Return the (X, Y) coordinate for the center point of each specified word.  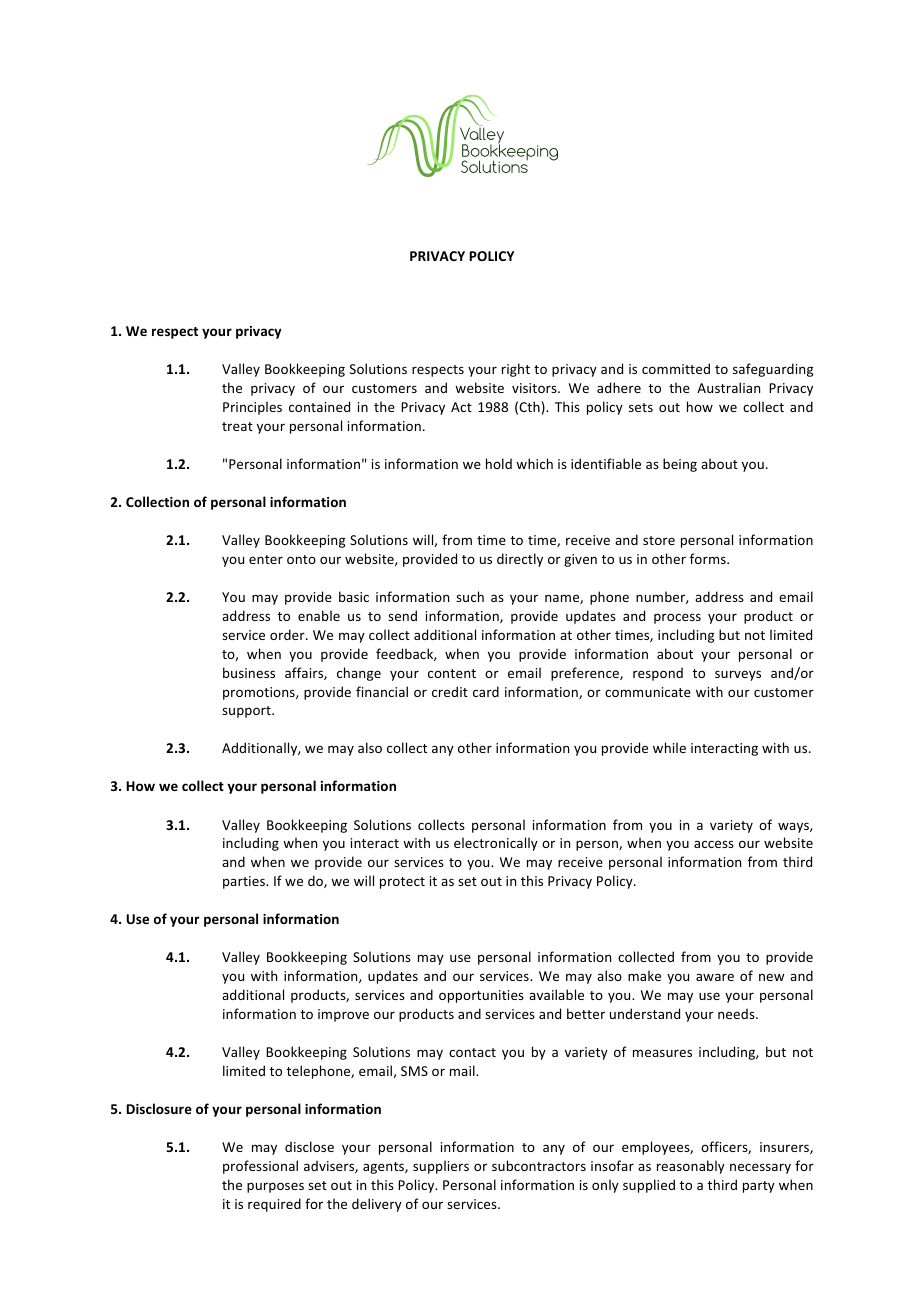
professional (260, 1167)
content (452, 673)
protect (402, 883)
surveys (738, 675)
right (516, 370)
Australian (728, 387)
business (249, 672)
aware (715, 977)
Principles (252, 408)
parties (245, 882)
